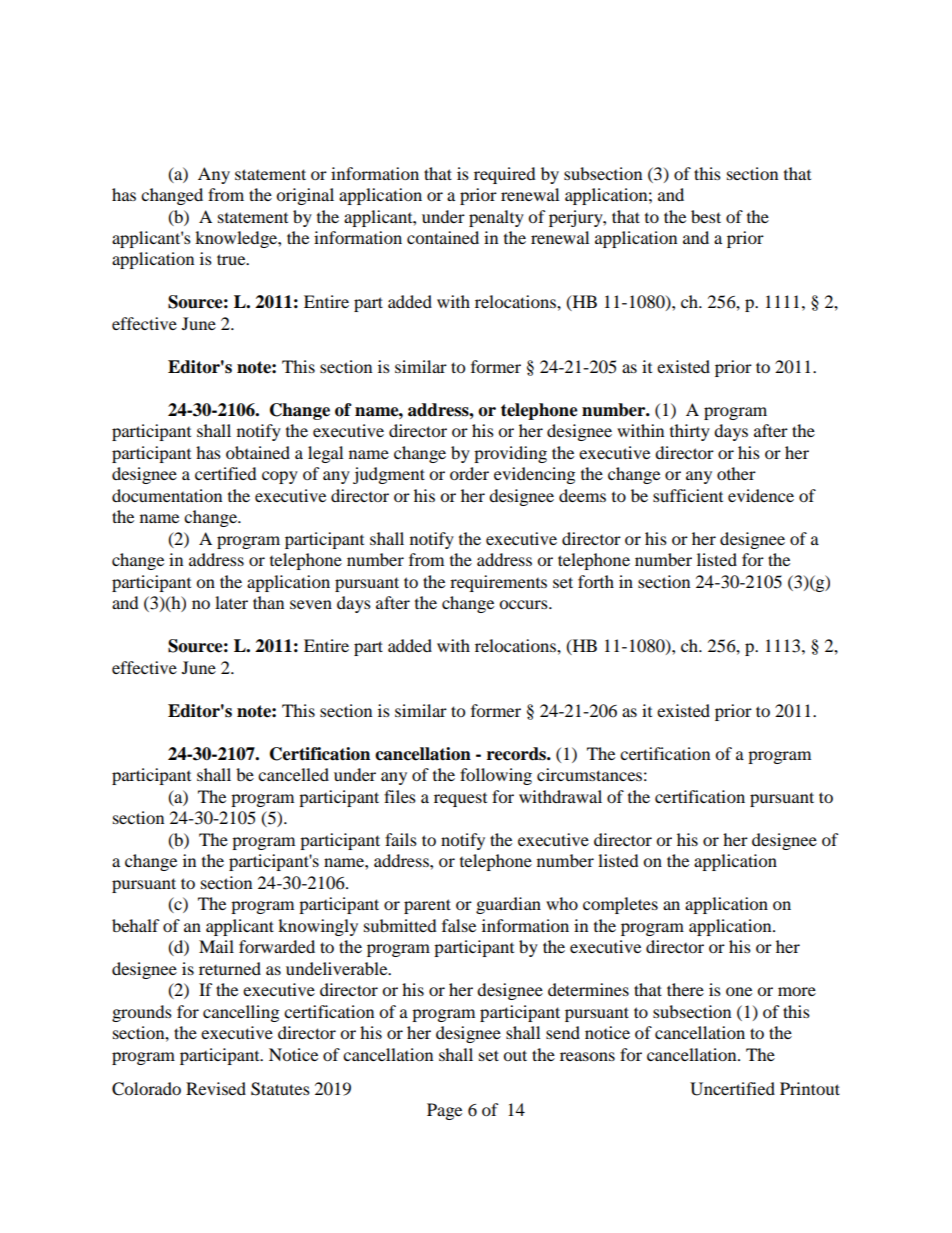 This screenshot has width=952, height=1233. Describe the element at coordinates (216, 1088) in the screenshot. I see `Revised` at that location.
